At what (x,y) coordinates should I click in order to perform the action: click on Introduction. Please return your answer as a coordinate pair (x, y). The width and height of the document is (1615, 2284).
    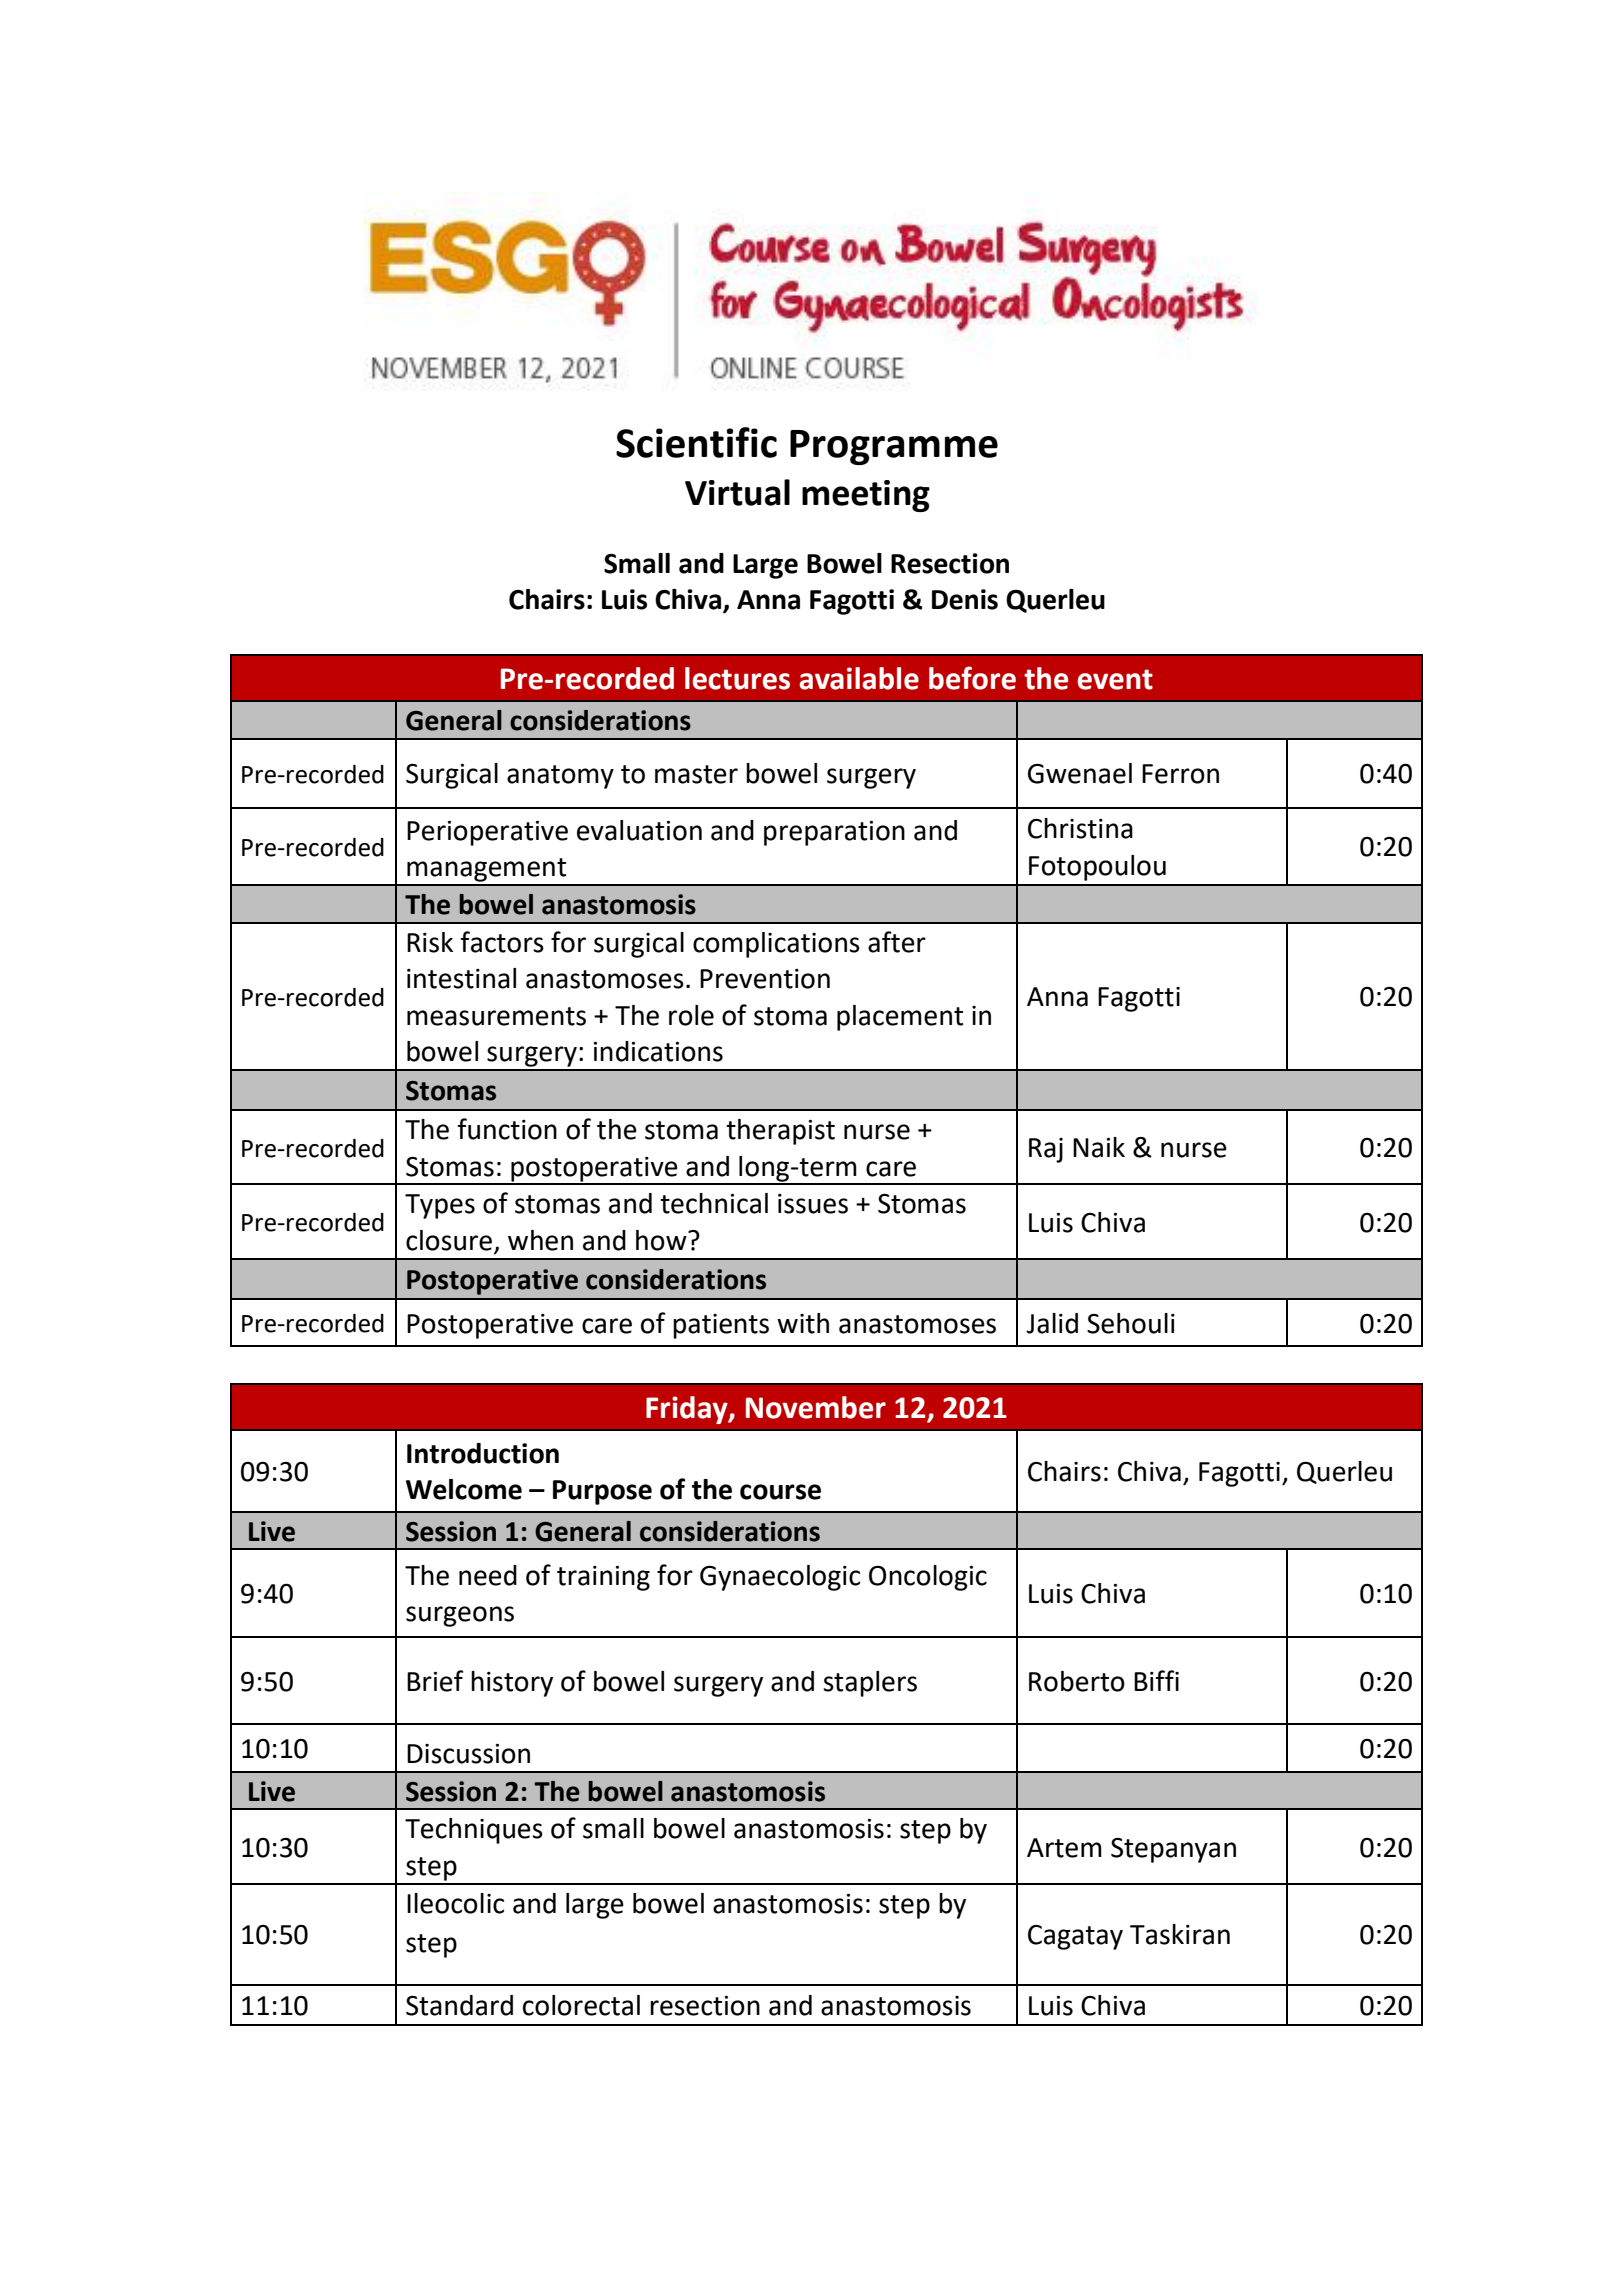
    Looking at the image, I should click on (483, 1453).
